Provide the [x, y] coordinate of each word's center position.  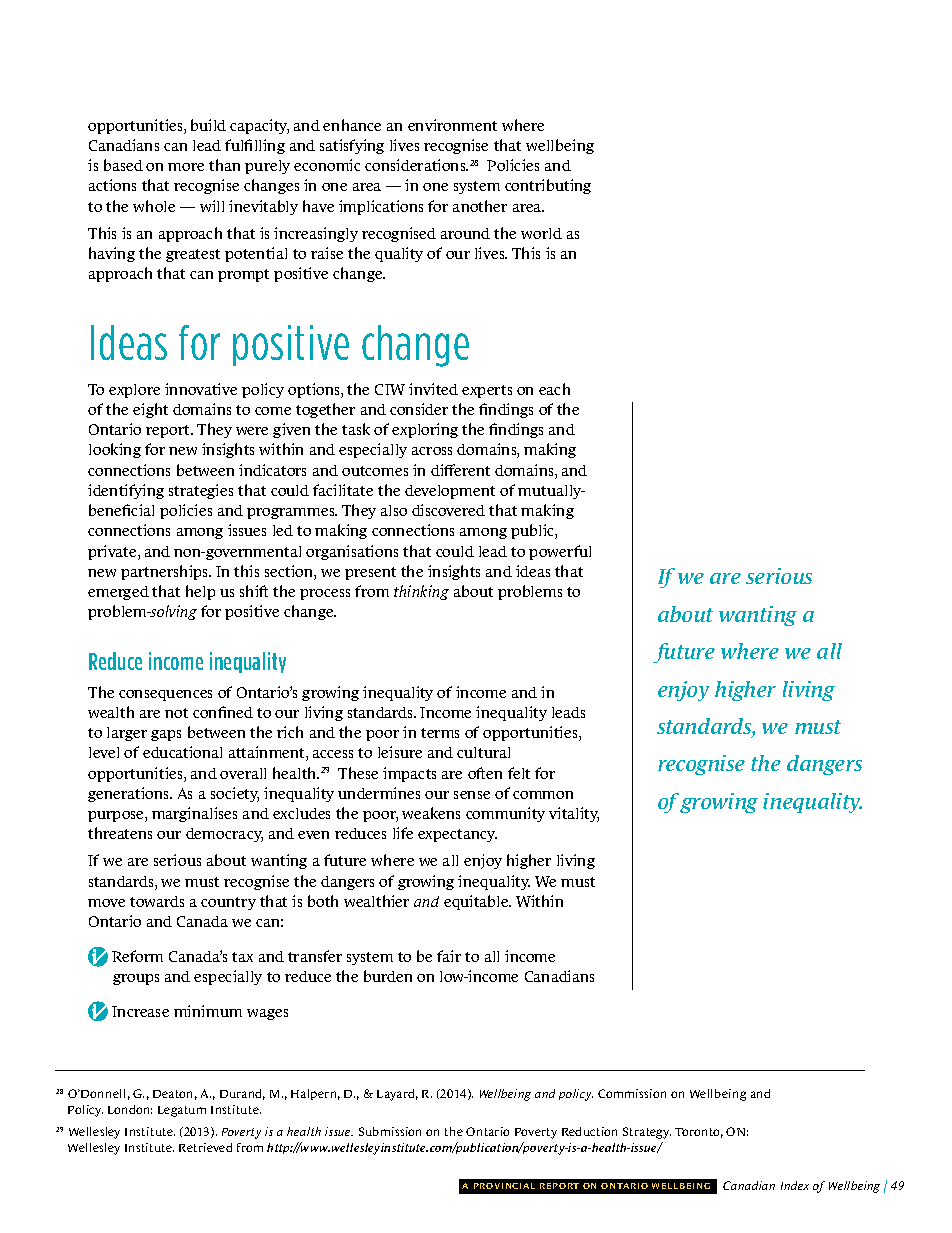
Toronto [699, 1133]
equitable [477, 902]
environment [452, 125]
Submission [390, 1131]
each [554, 389]
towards [157, 901]
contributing [548, 186]
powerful [560, 552]
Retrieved [205, 1147]
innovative [201, 389]
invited [433, 389]
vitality [574, 814]
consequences [165, 695]
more [186, 167]
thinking [421, 592]
